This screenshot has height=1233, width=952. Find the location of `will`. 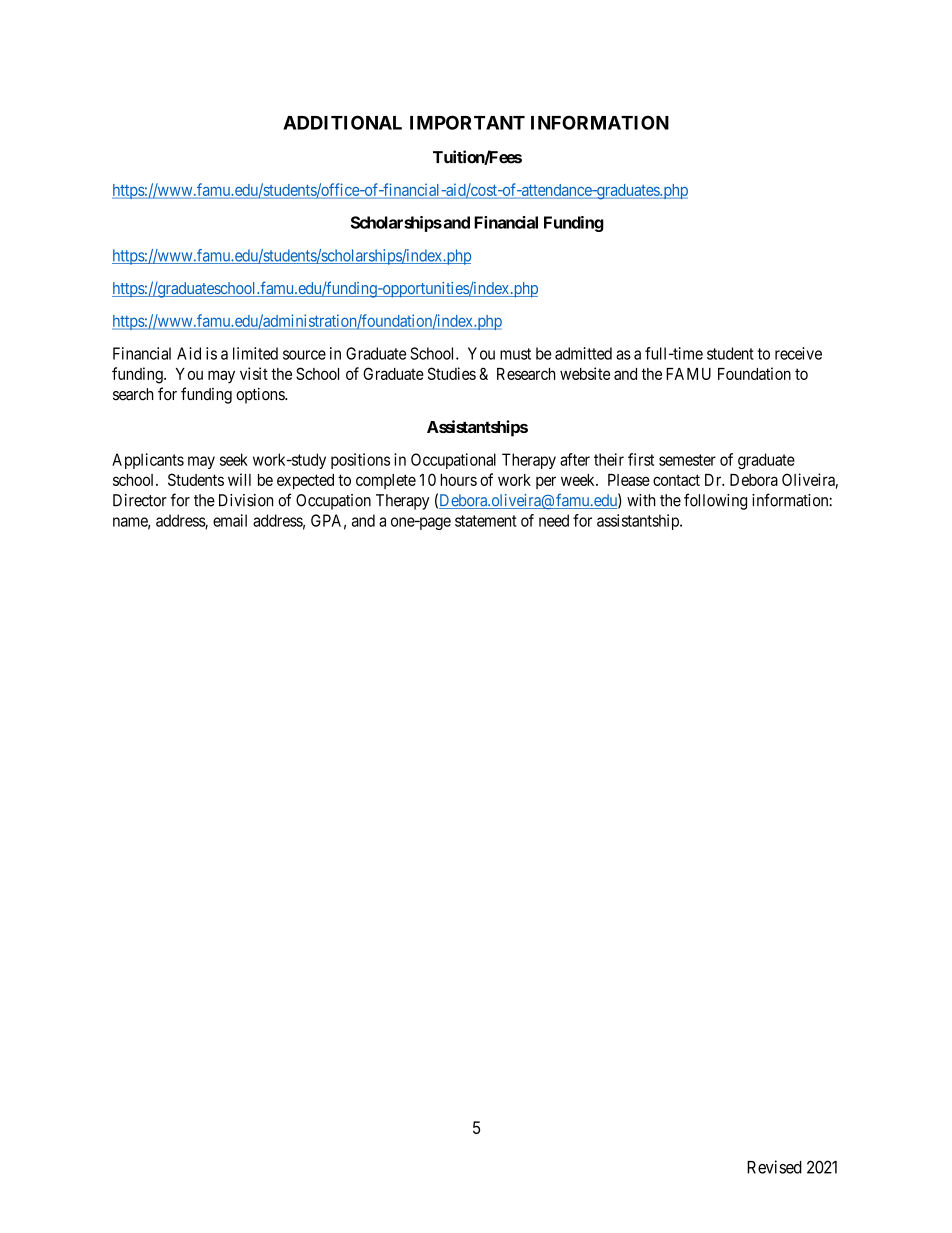

will is located at coordinates (239, 479).
